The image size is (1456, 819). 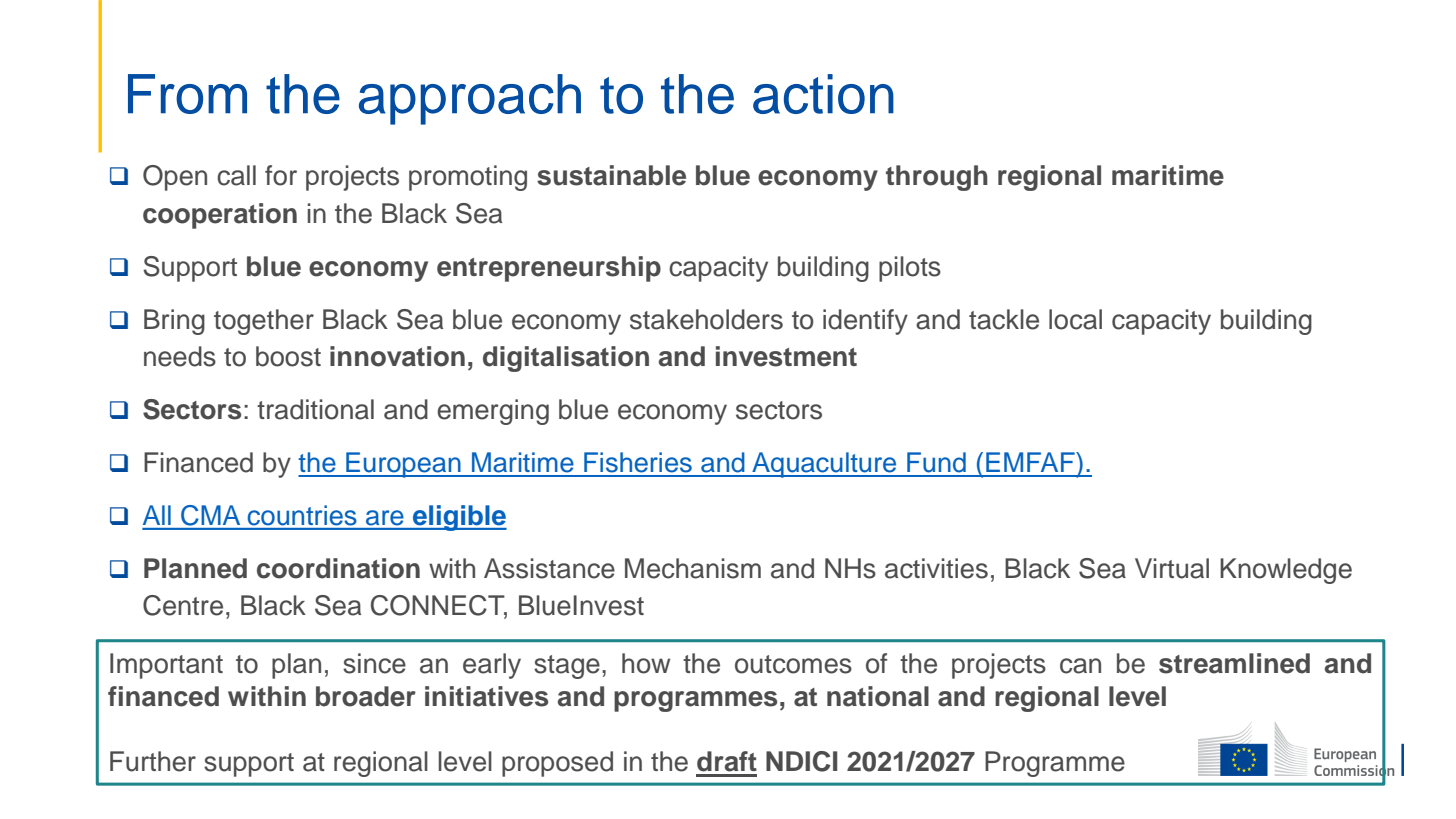 What do you see at coordinates (823, 94) in the screenshot?
I see `action` at bounding box center [823, 94].
